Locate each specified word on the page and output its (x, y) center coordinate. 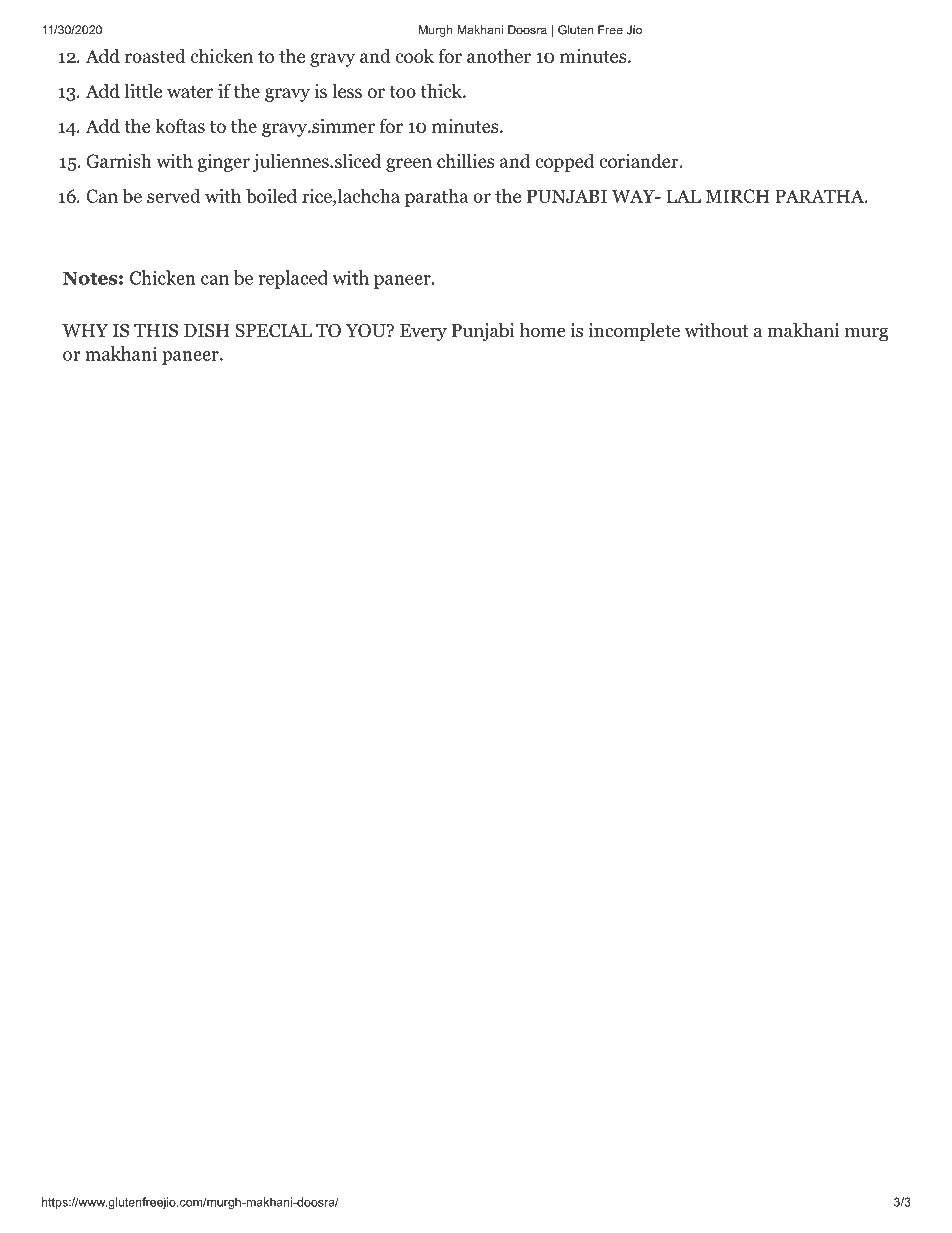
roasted (155, 55)
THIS (156, 330)
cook (415, 55)
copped (564, 162)
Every (423, 332)
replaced (293, 279)
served (174, 195)
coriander (639, 160)
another (499, 55)
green (409, 165)
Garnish (119, 160)
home (542, 330)
